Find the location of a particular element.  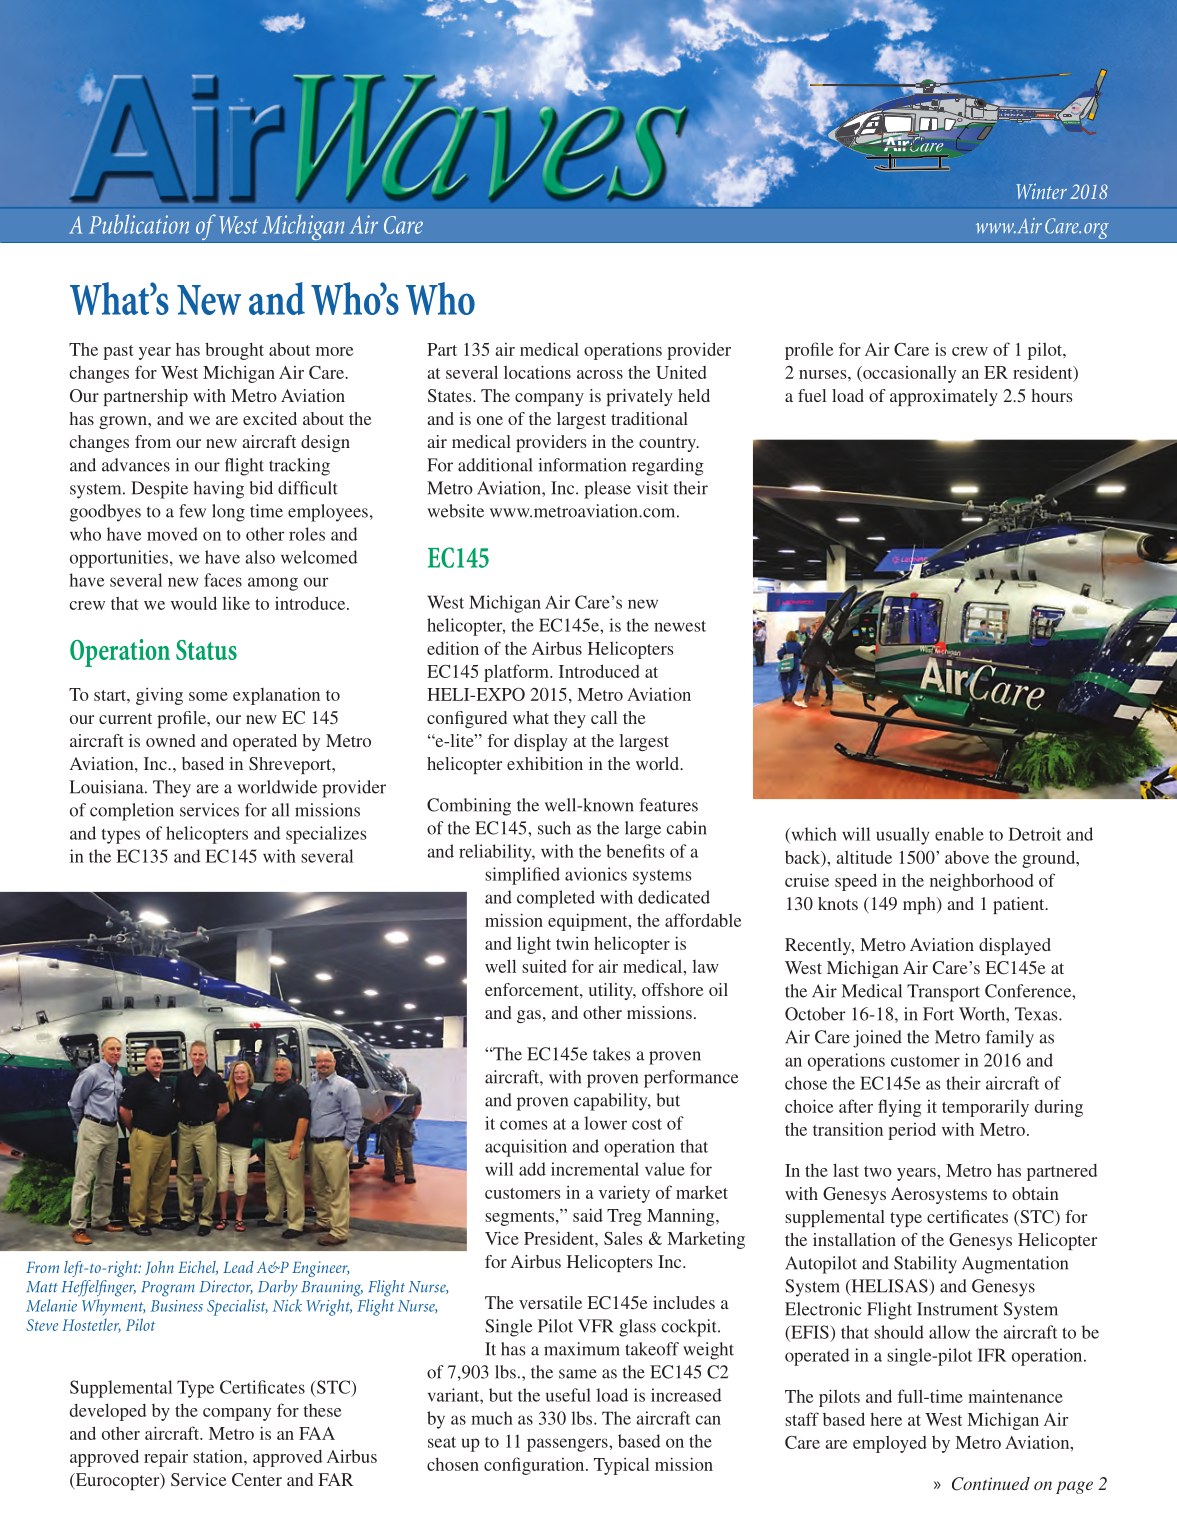

John is located at coordinates (159, 1268).
